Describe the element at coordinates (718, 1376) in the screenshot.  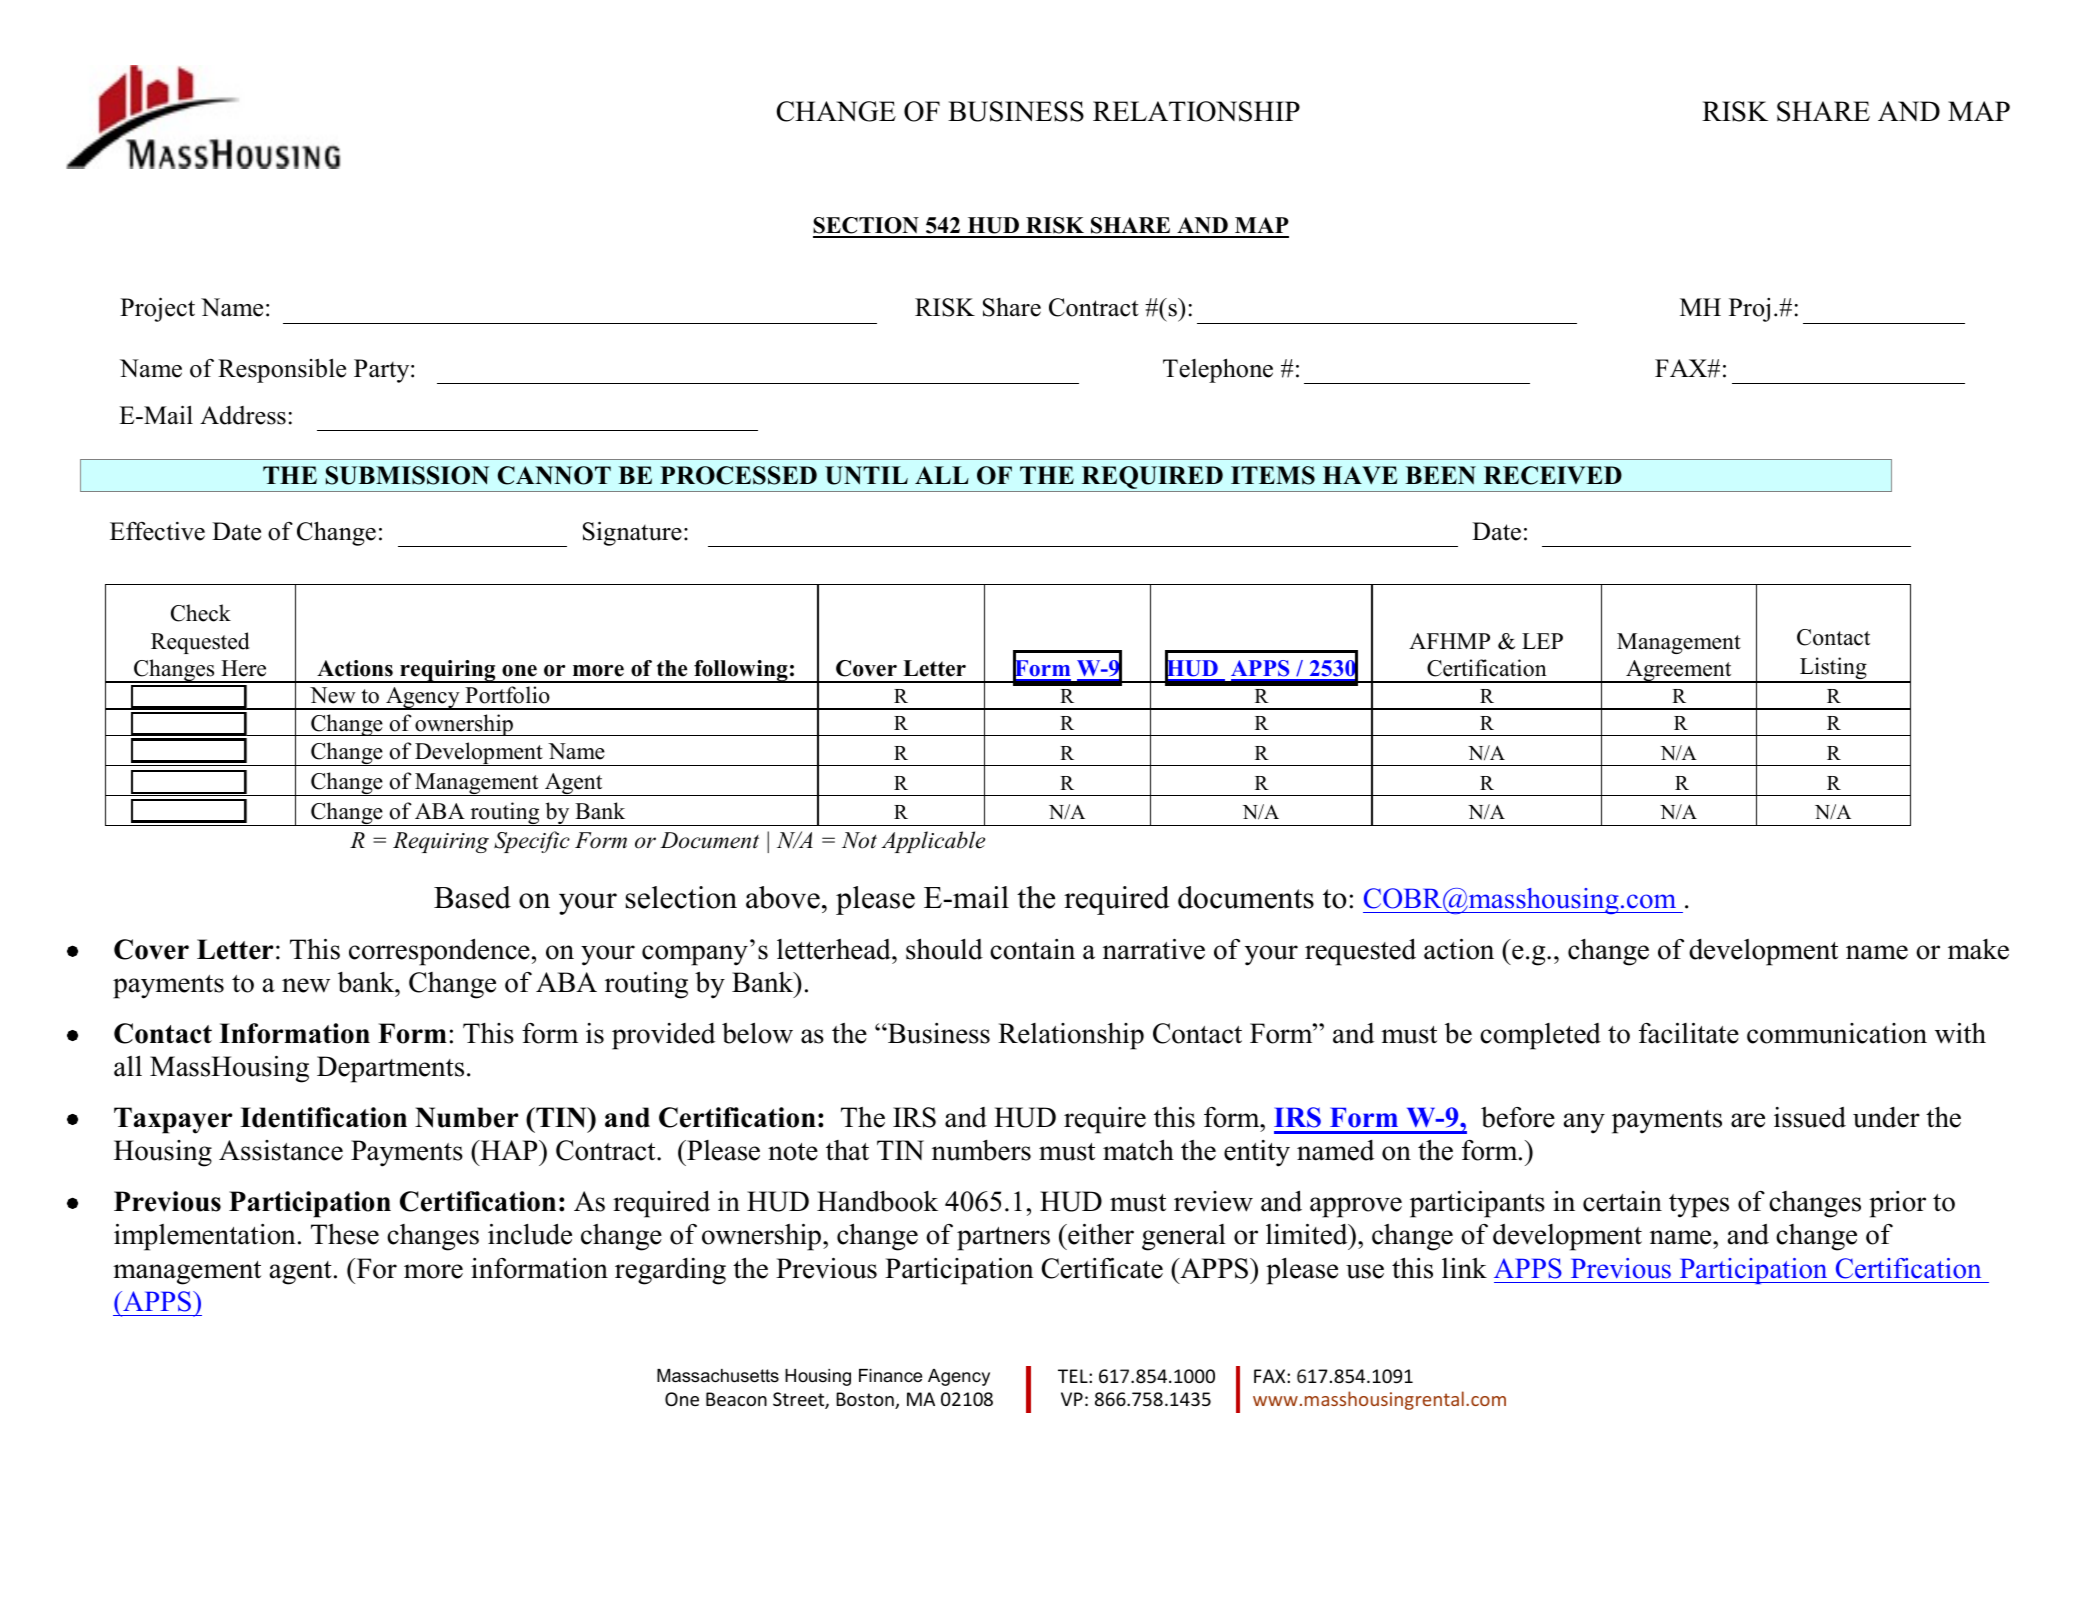
I see `Massachusetts` at that location.
